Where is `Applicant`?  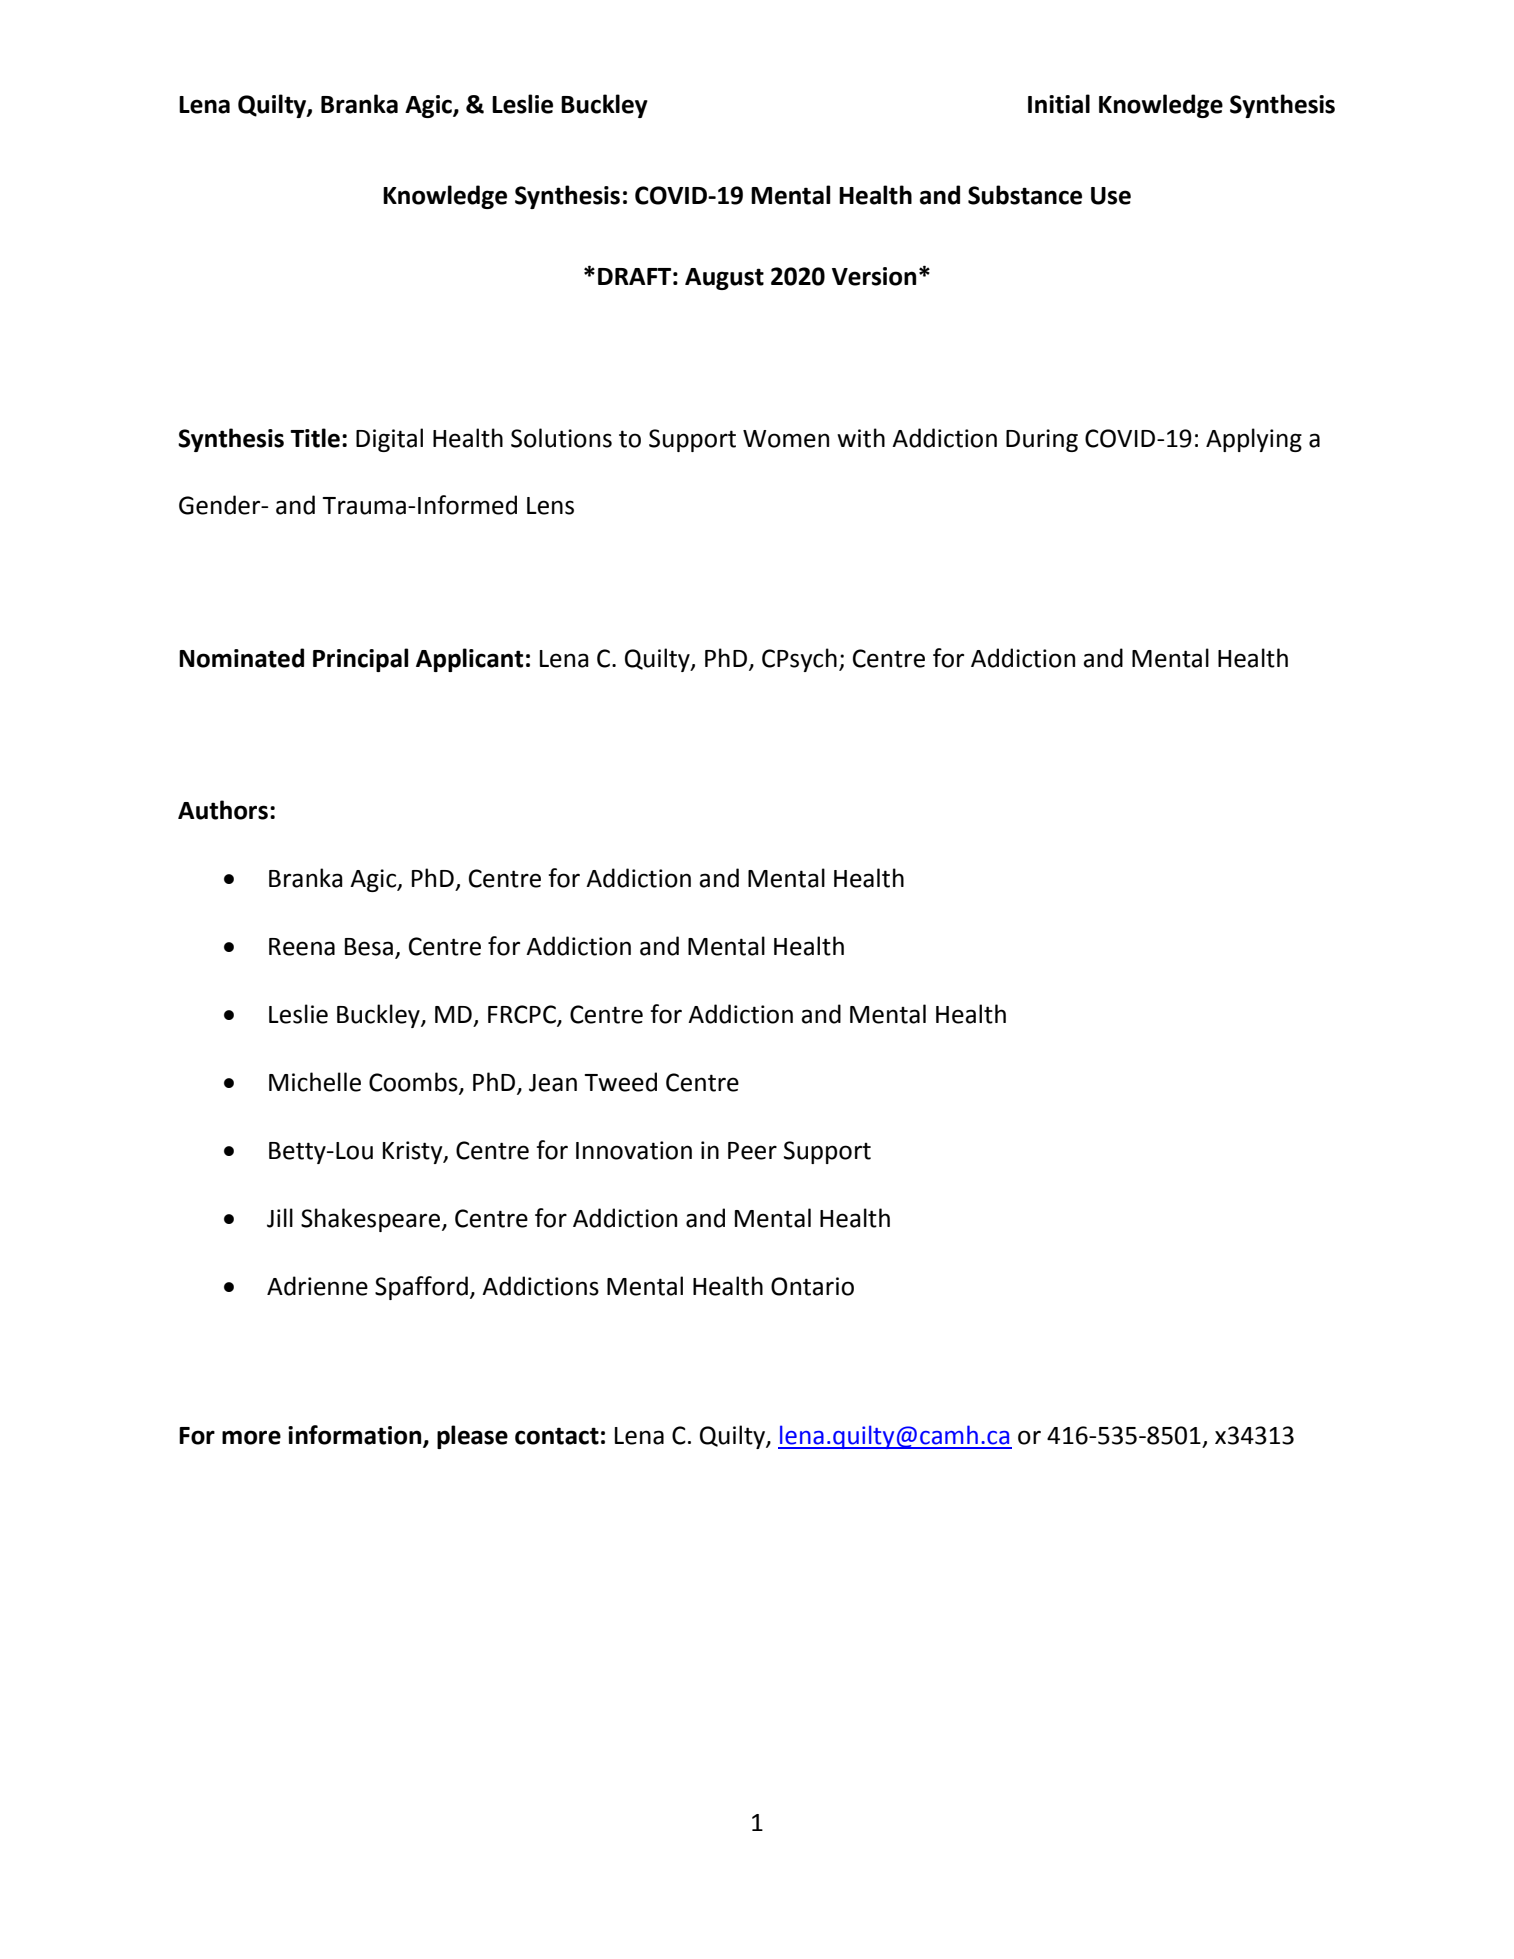
Applicant is located at coordinates (469, 660).
